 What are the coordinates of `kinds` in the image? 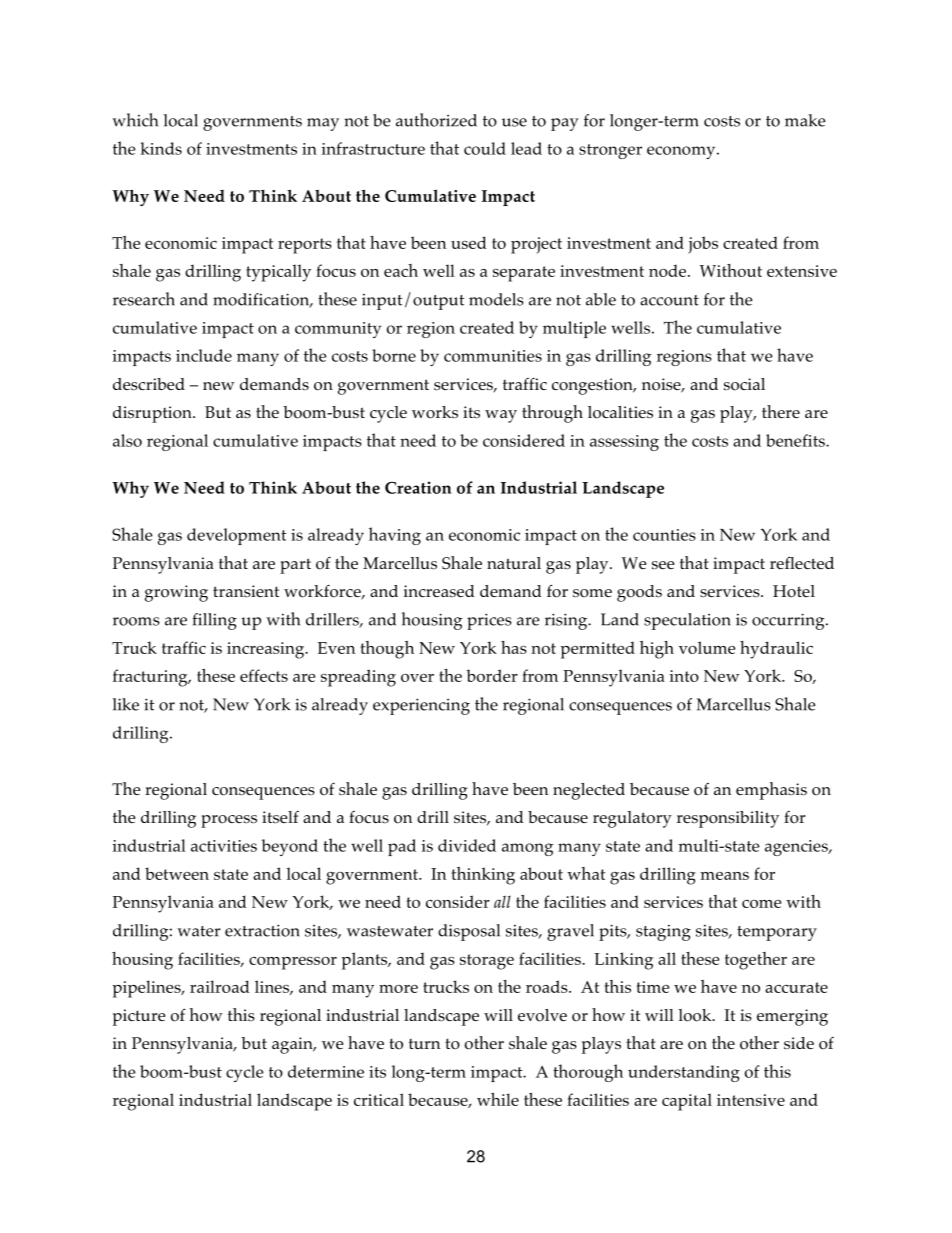 It's located at (161, 148).
